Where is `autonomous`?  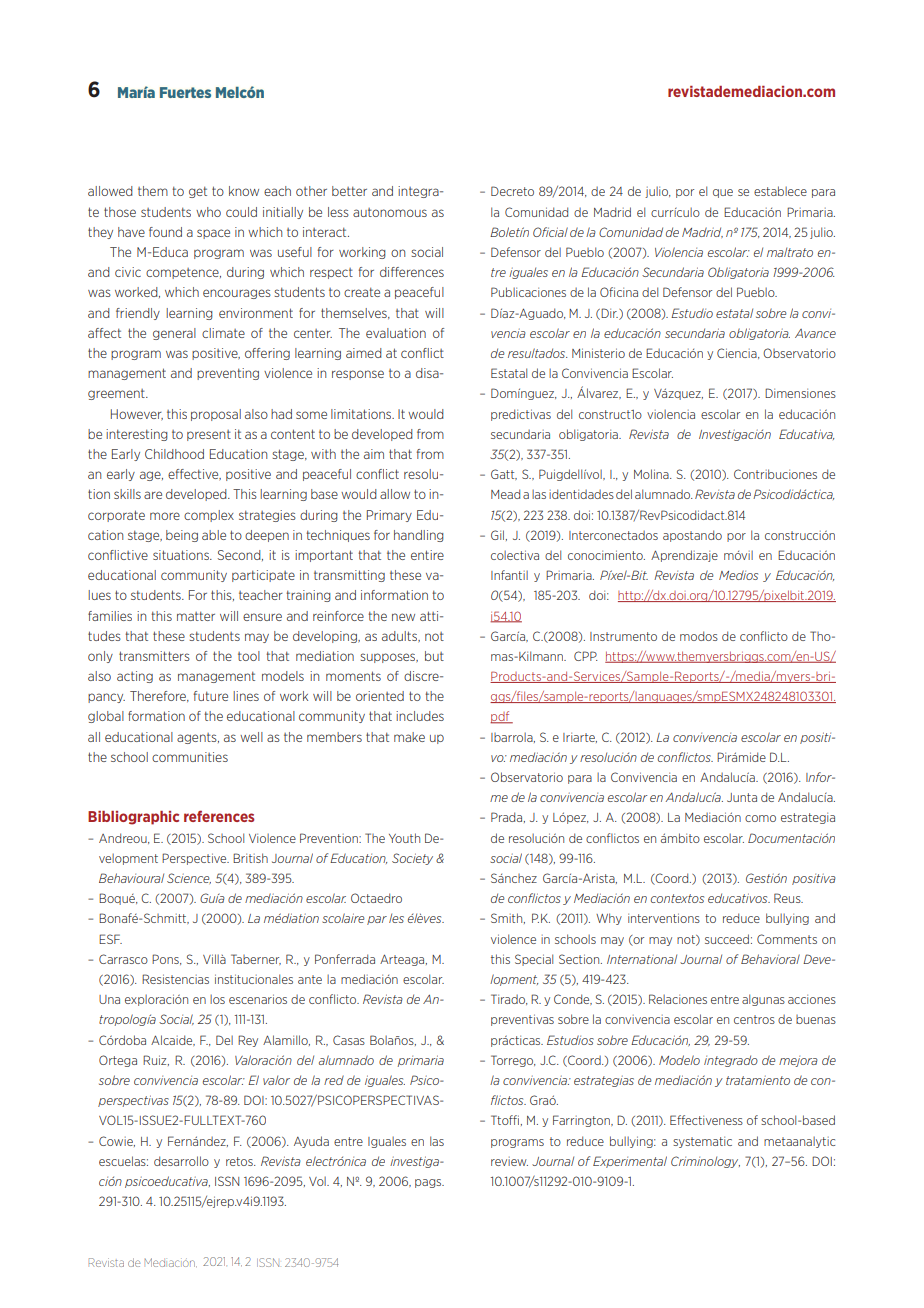 autonomous is located at coordinates (390, 212).
